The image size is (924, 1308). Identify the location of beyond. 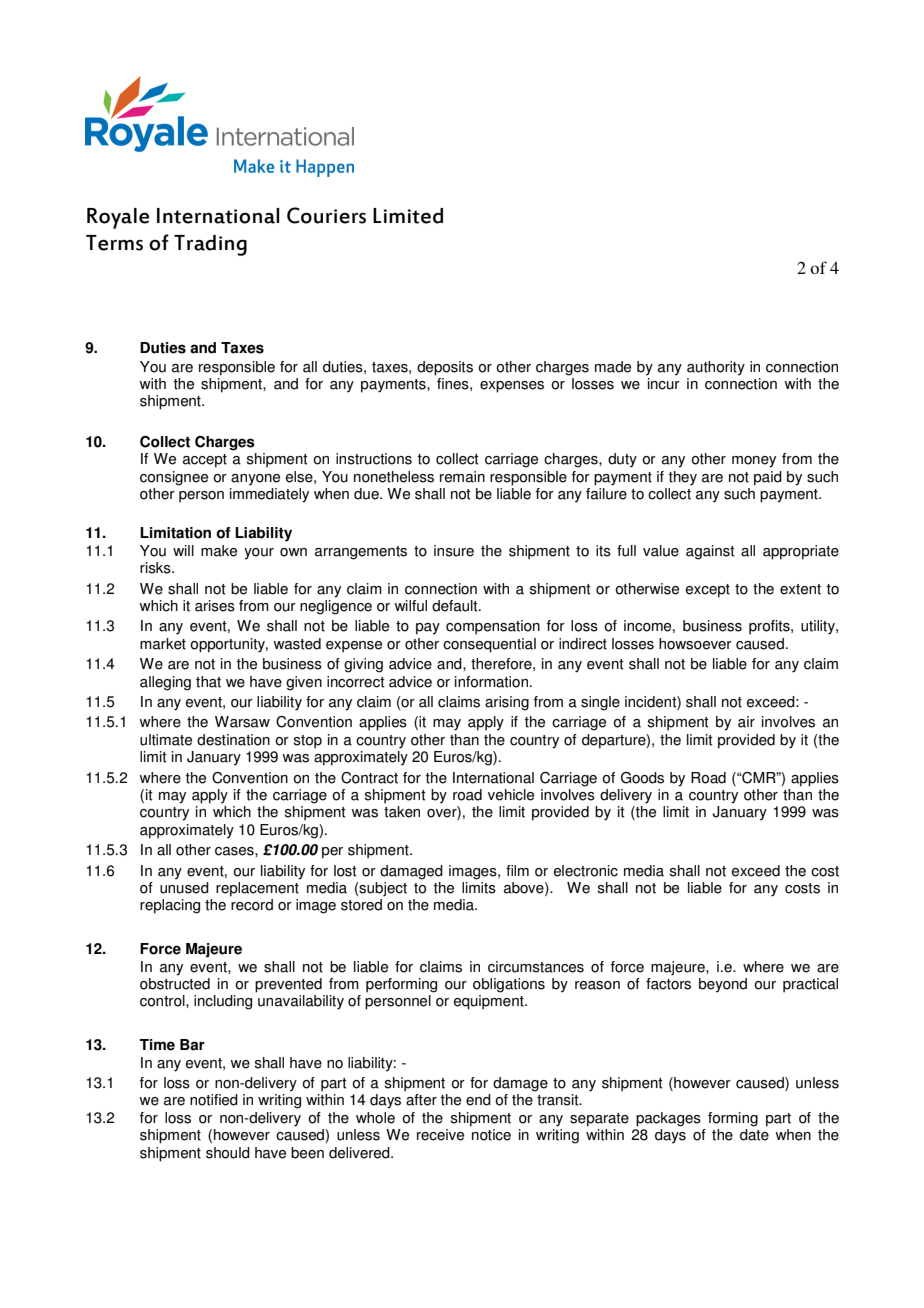
(723, 985).
